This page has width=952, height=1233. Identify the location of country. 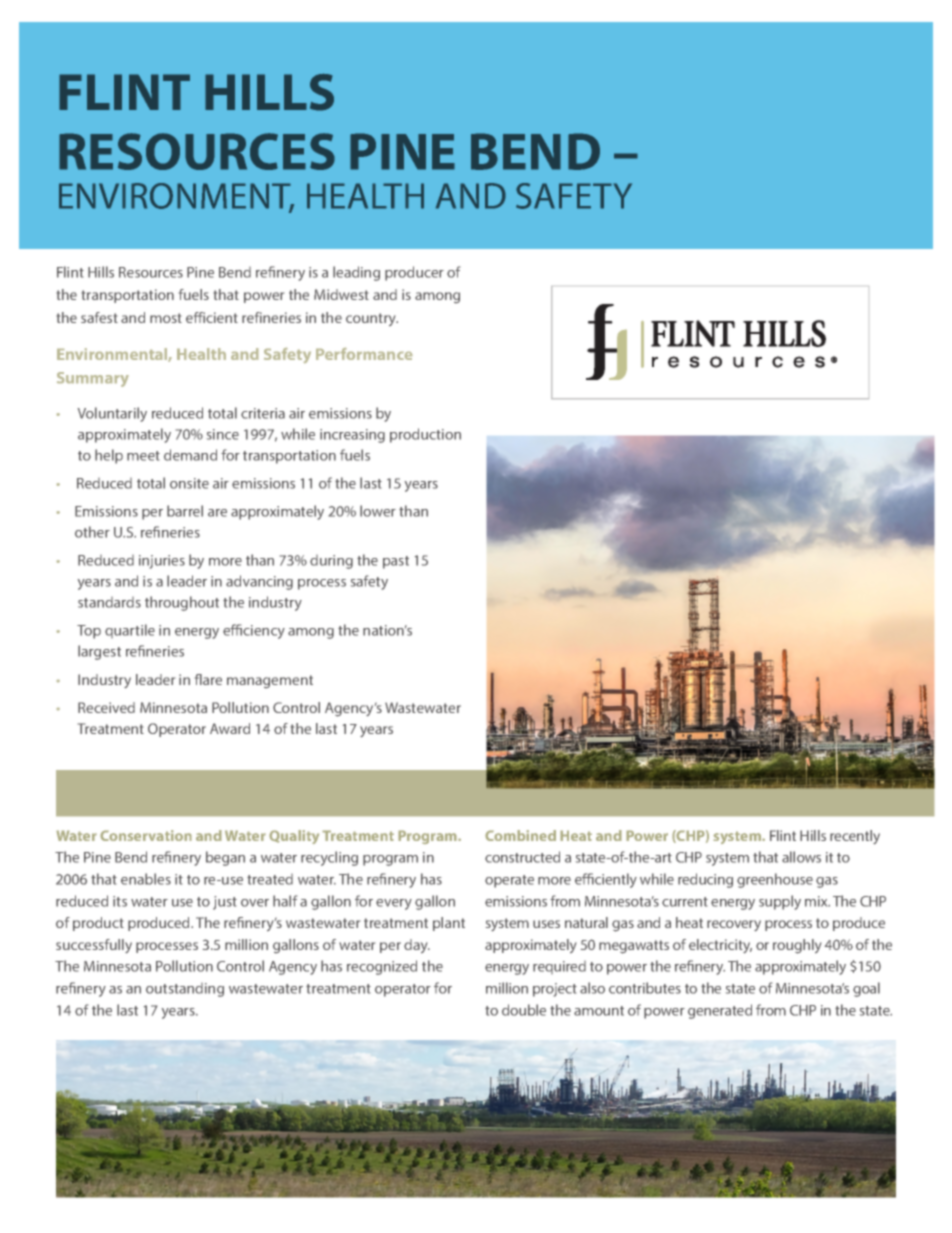
(372, 319).
